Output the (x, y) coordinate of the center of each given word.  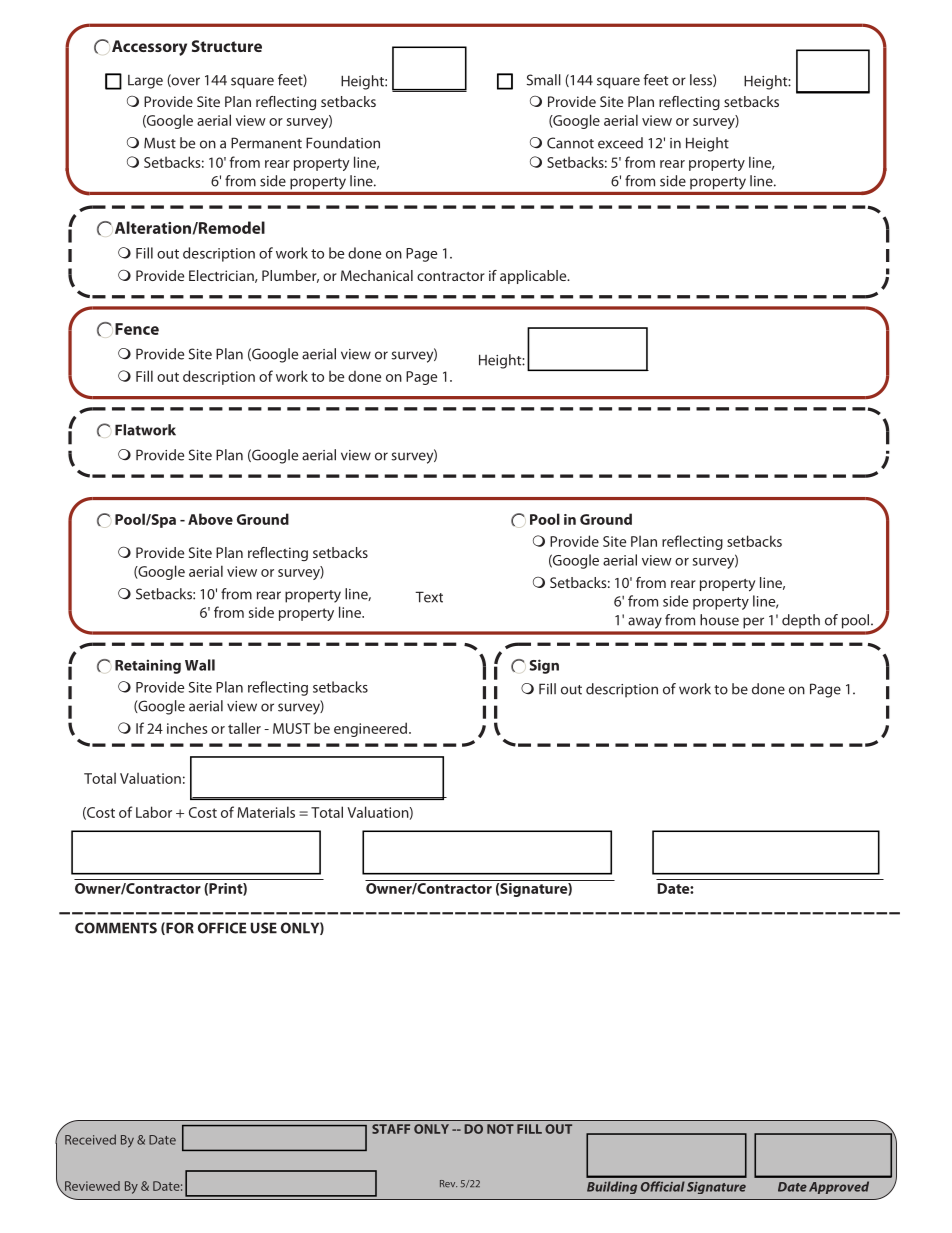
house (719, 620)
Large (145, 82)
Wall (200, 665)
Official (663, 1186)
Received (90, 1139)
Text (429, 597)
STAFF (391, 1129)
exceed (620, 143)
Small (544, 80)
